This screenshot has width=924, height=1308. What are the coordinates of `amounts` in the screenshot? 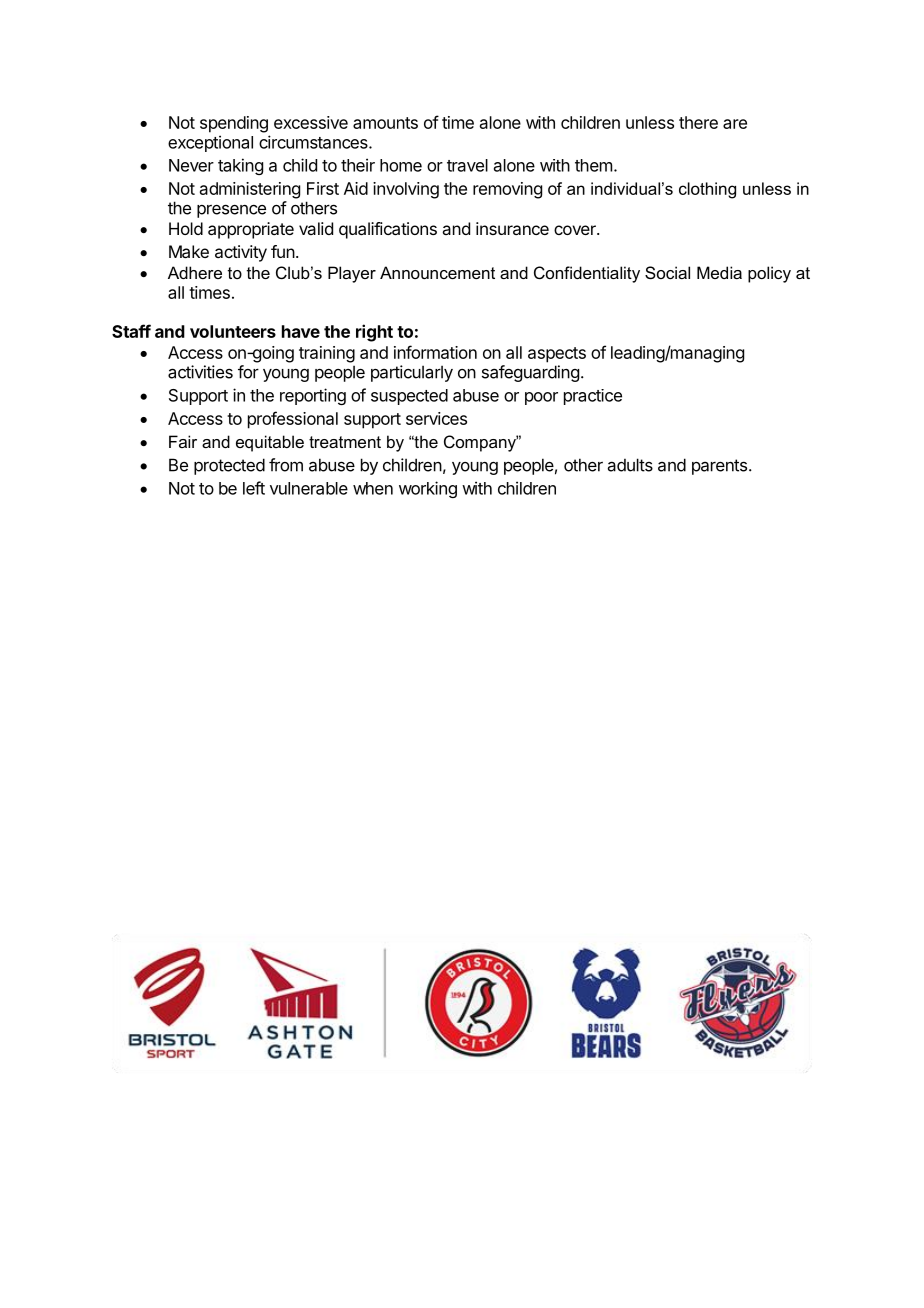 It's located at (385, 123).
